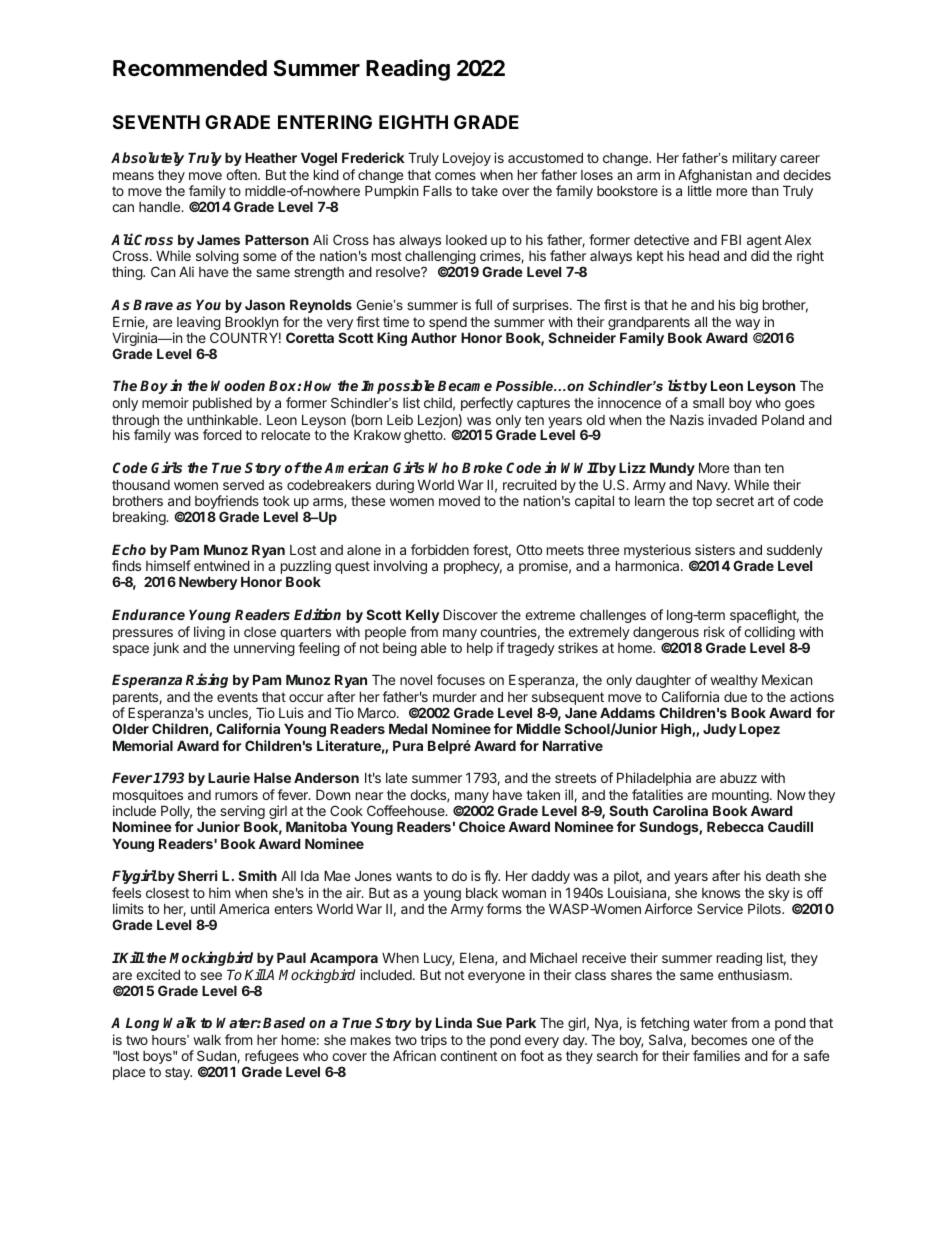  I want to click on Recommended, so click(190, 68).
